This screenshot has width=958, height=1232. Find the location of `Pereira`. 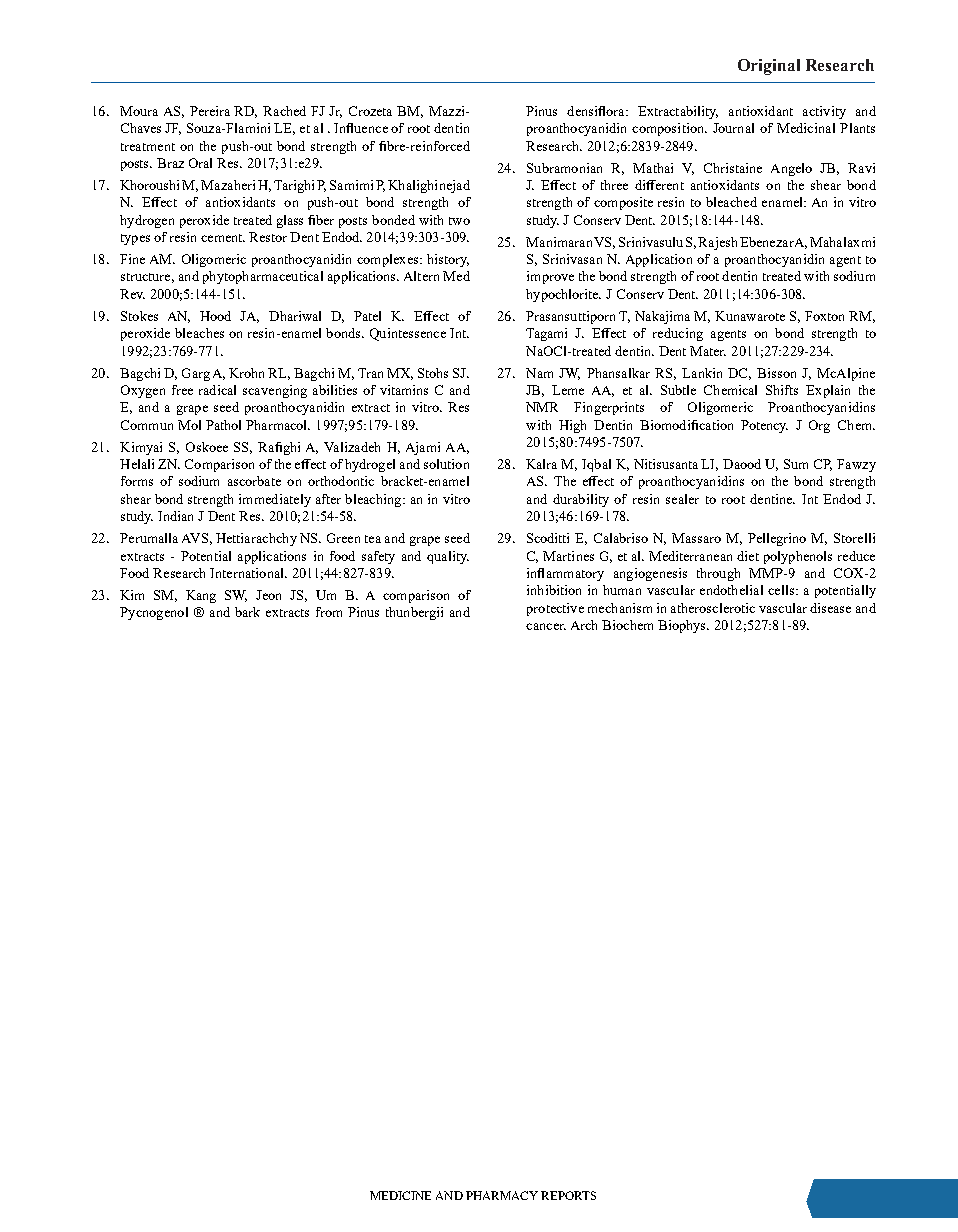

Pereira is located at coordinates (210, 111).
